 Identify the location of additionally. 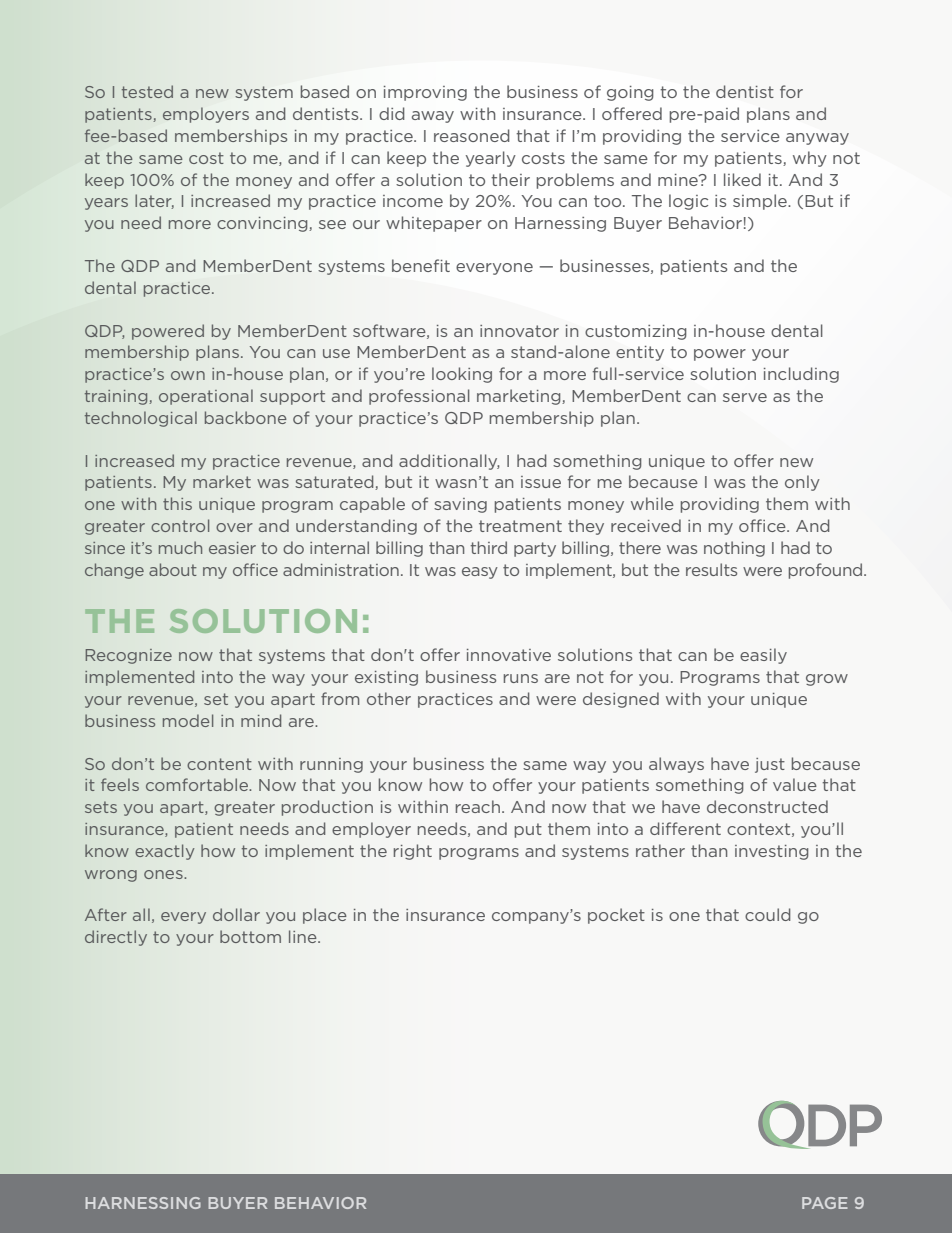
(449, 462).
